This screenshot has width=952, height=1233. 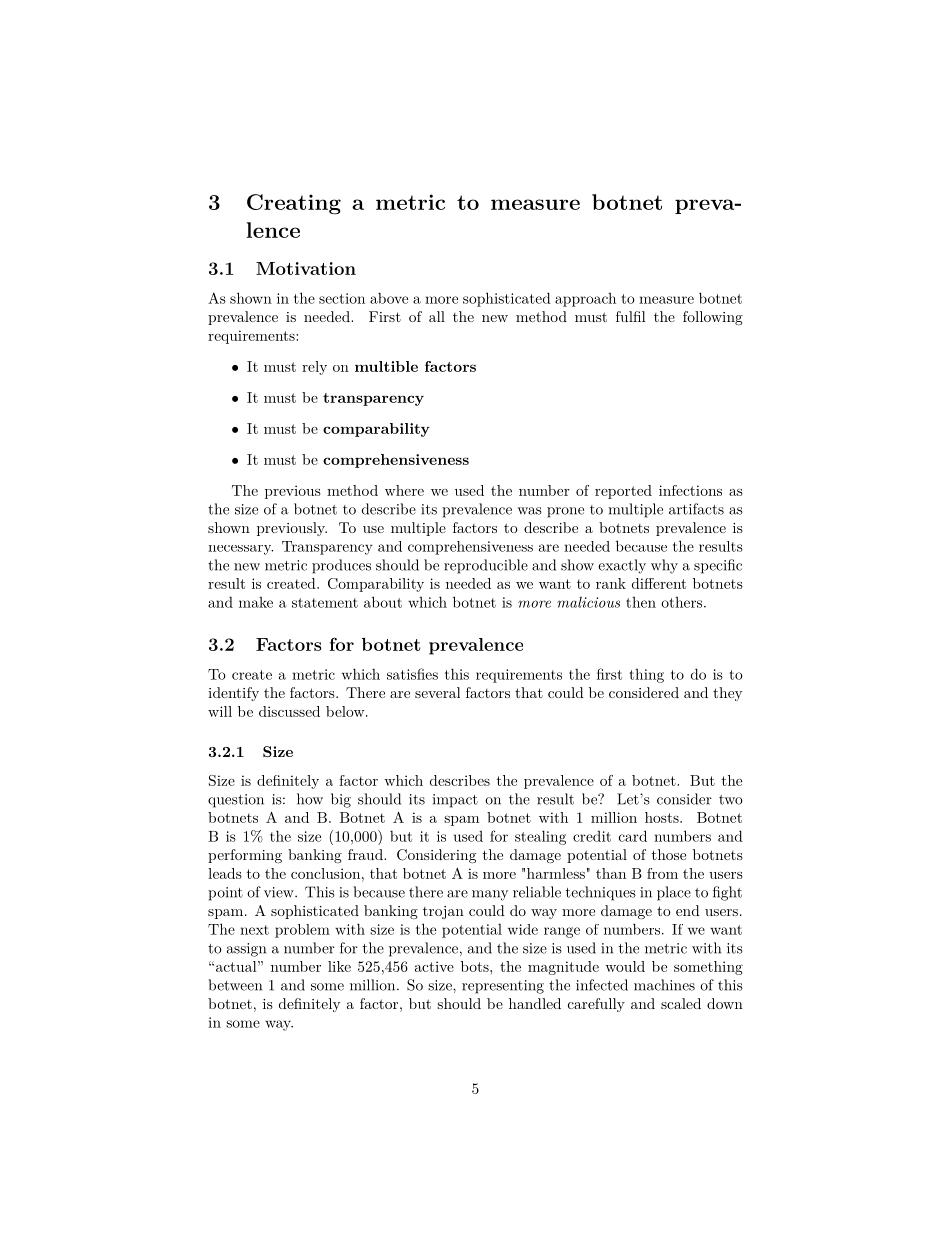 I want to click on make, so click(x=256, y=602).
